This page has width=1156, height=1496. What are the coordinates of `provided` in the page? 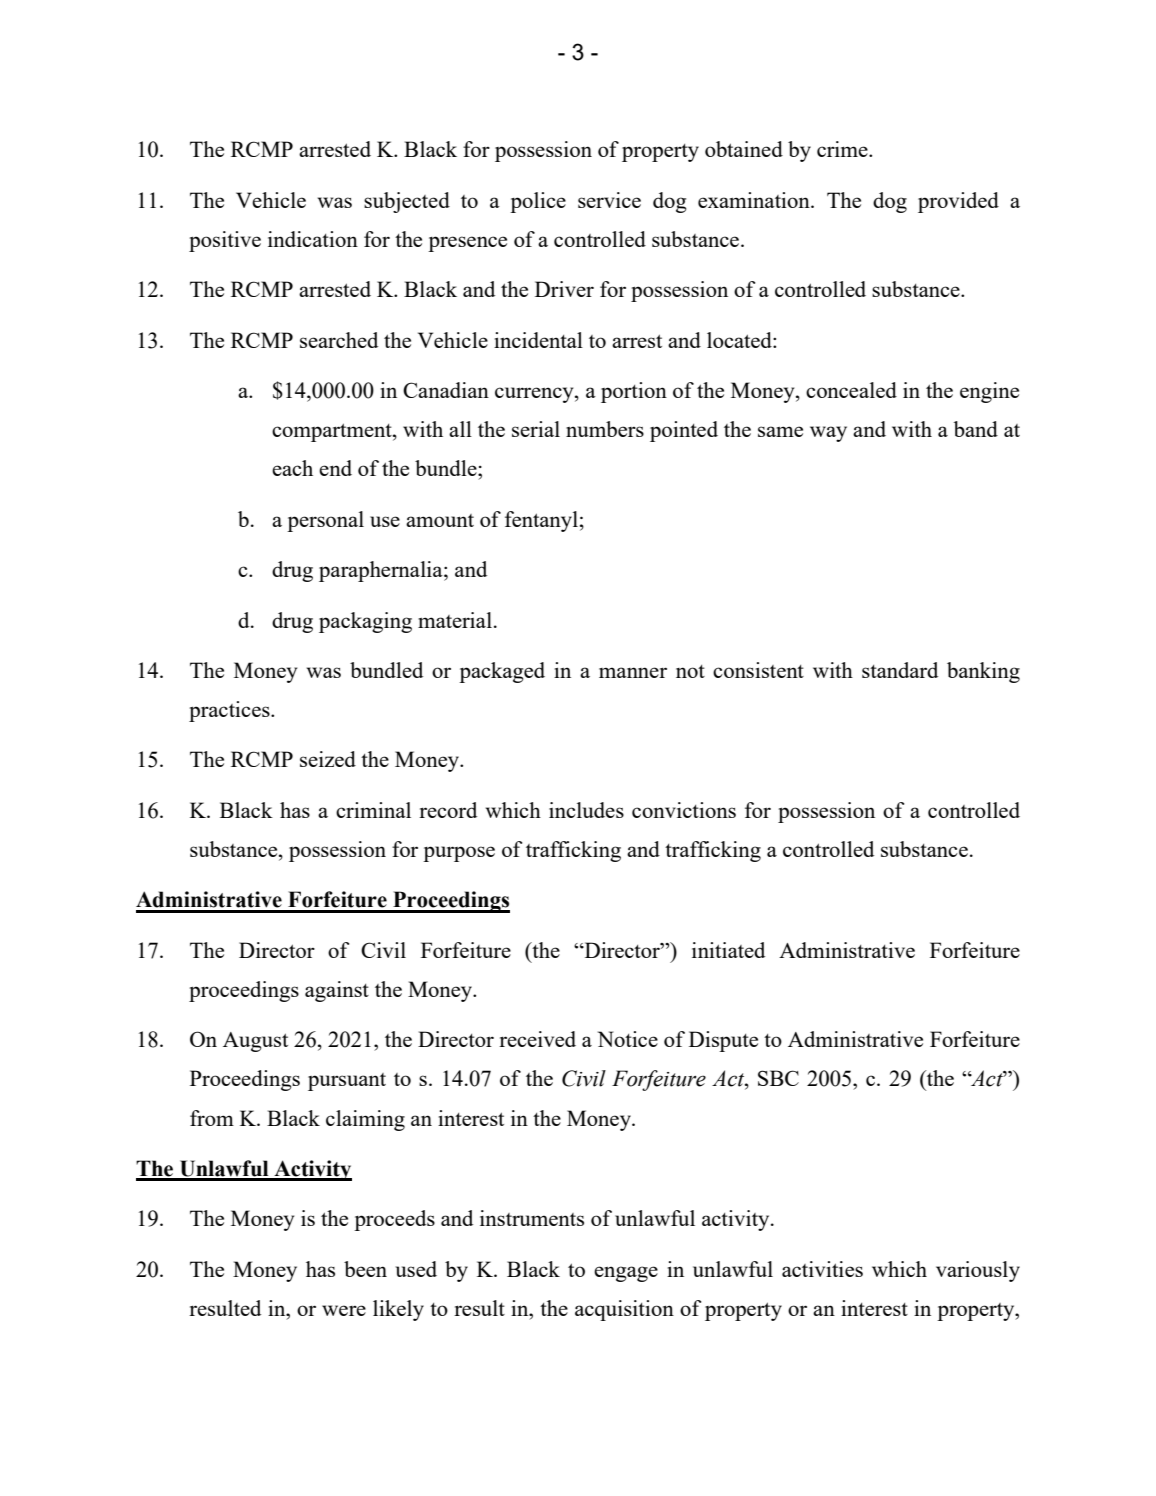 It's located at (958, 202).
